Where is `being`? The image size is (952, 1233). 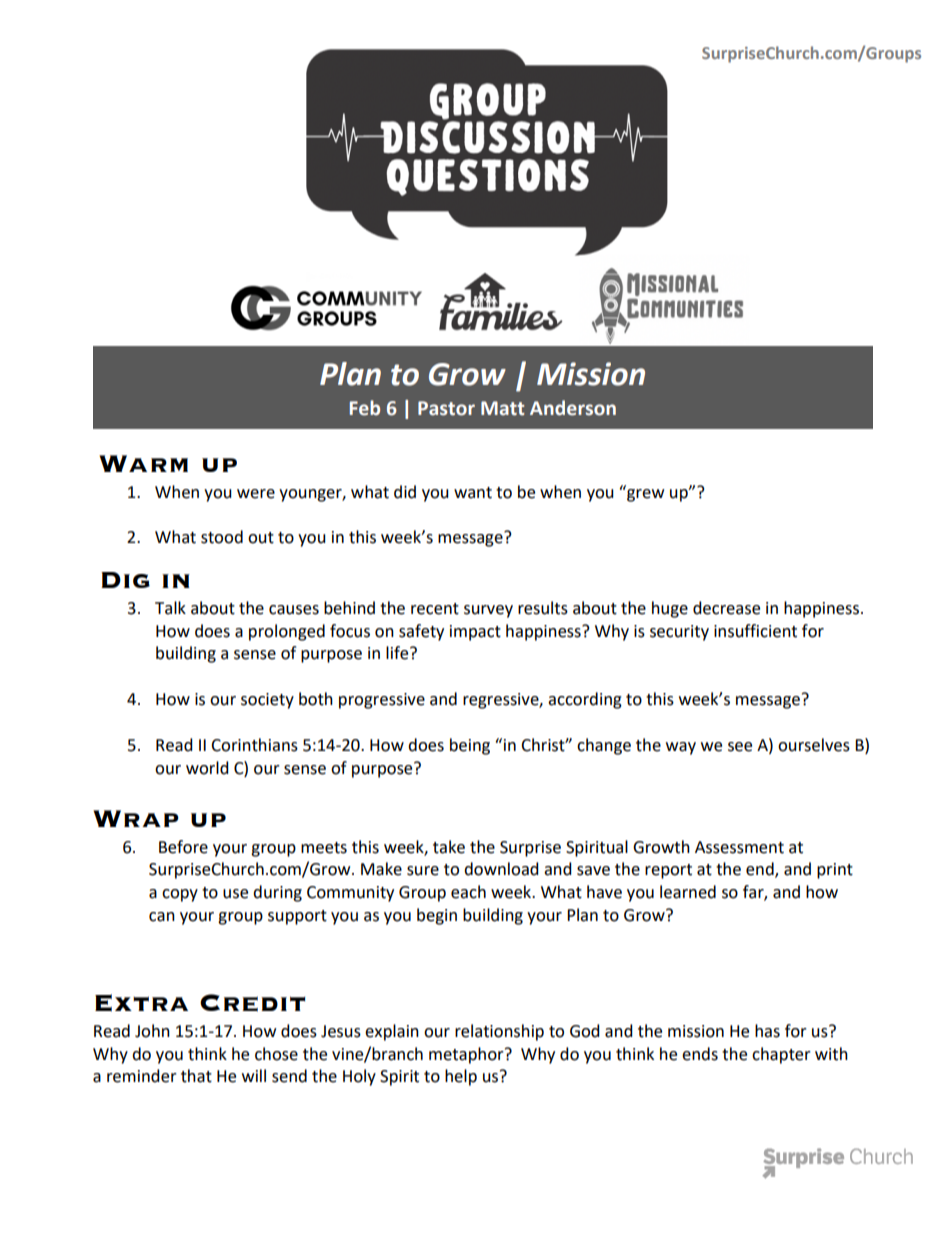
being is located at coordinates (470, 746).
